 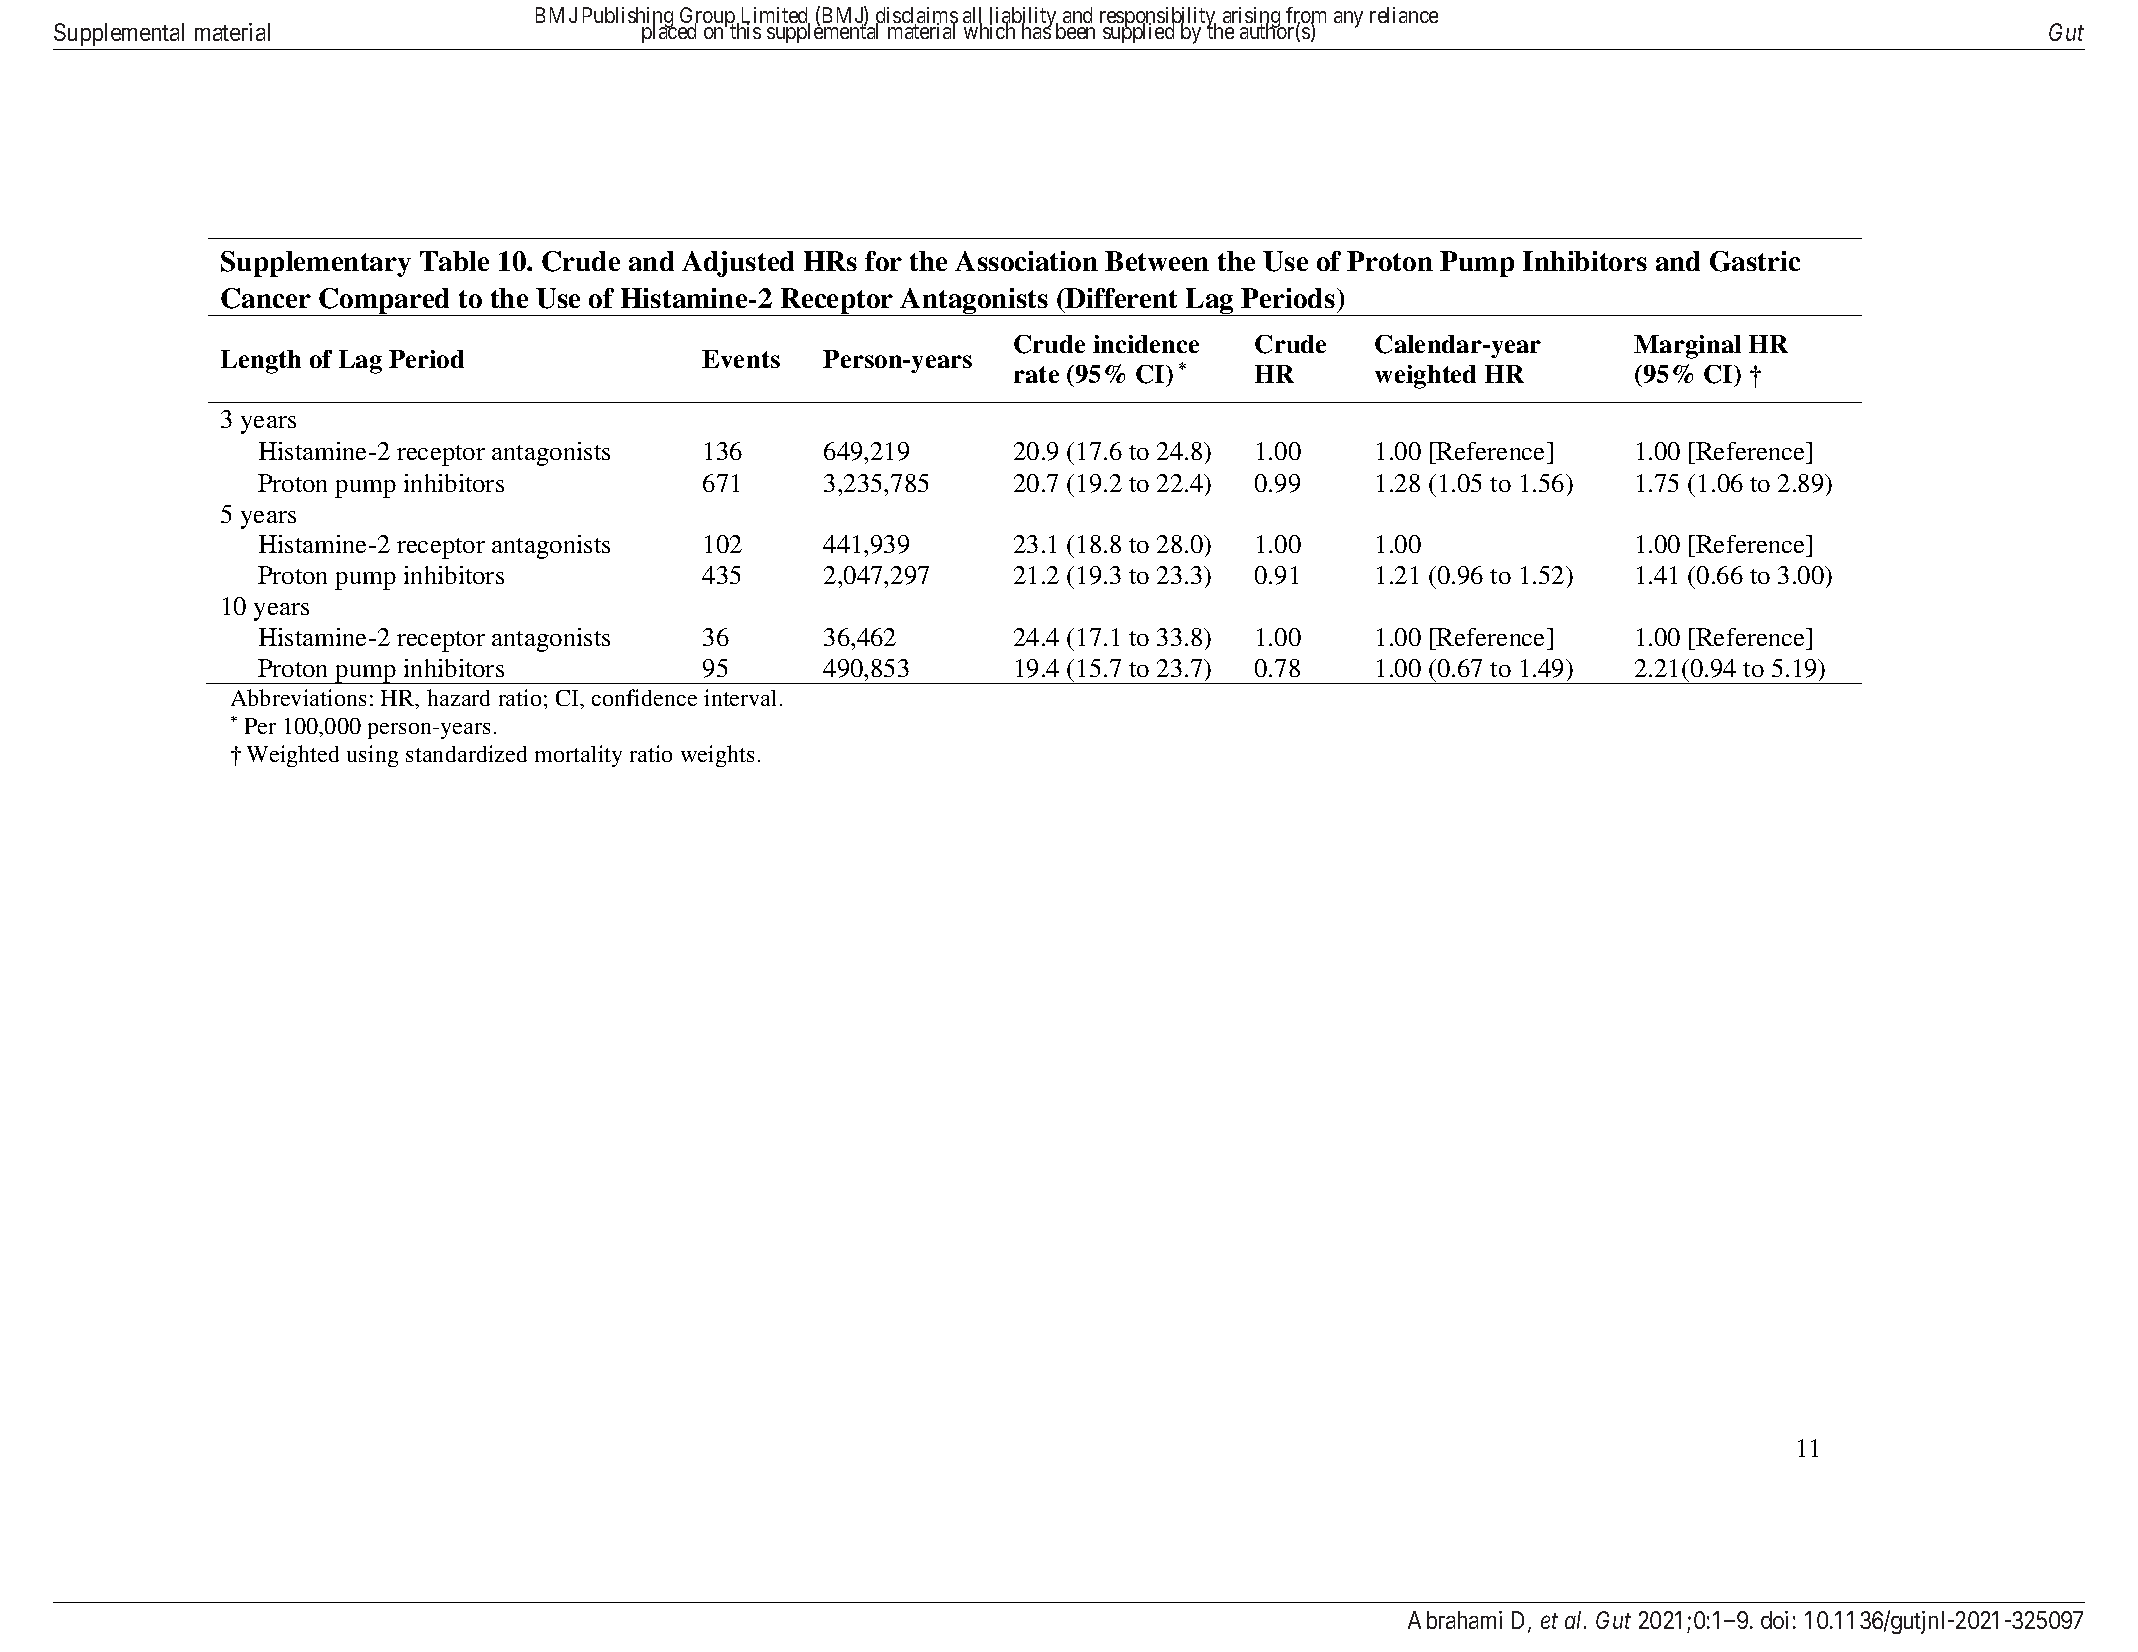 I want to click on rate, so click(x=1036, y=374).
